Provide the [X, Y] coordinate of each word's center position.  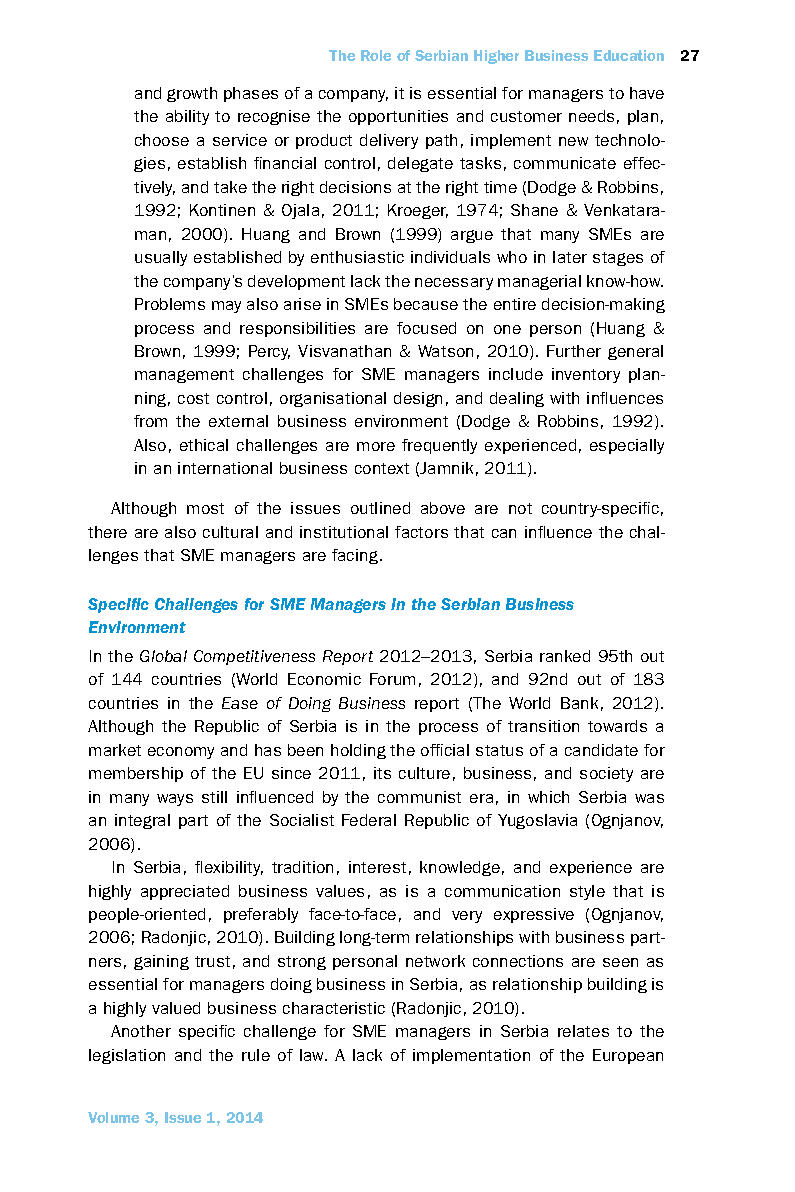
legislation [127, 1056]
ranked [565, 656]
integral [142, 821]
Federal [369, 820]
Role [376, 55]
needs [591, 116]
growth [192, 94]
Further [574, 351]
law [313, 1055]
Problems [170, 304]
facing [355, 556]
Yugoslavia [537, 821]
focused [426, 328]
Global [163, 656]
